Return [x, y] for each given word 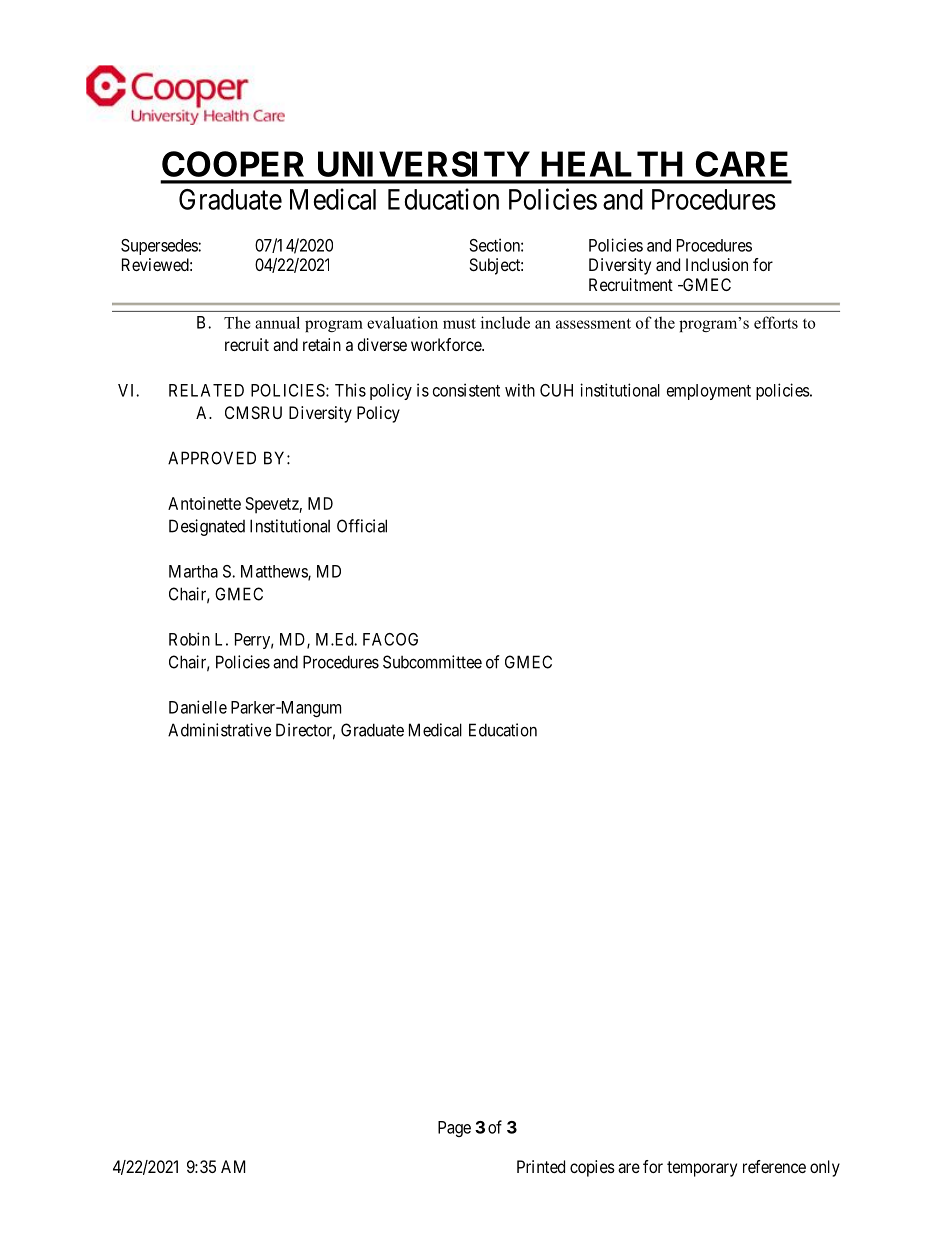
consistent [466, 390]
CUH [556, 390]
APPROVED [212, 458]
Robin [189, 639]
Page [454, 1129]
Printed [541, 1166]
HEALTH [612, 164]
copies [592, 1168]
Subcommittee [432, 662]
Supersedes [160, 247]
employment [709, 392]
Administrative [219, 730]
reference [774, 1166]
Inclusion [717, 264]
